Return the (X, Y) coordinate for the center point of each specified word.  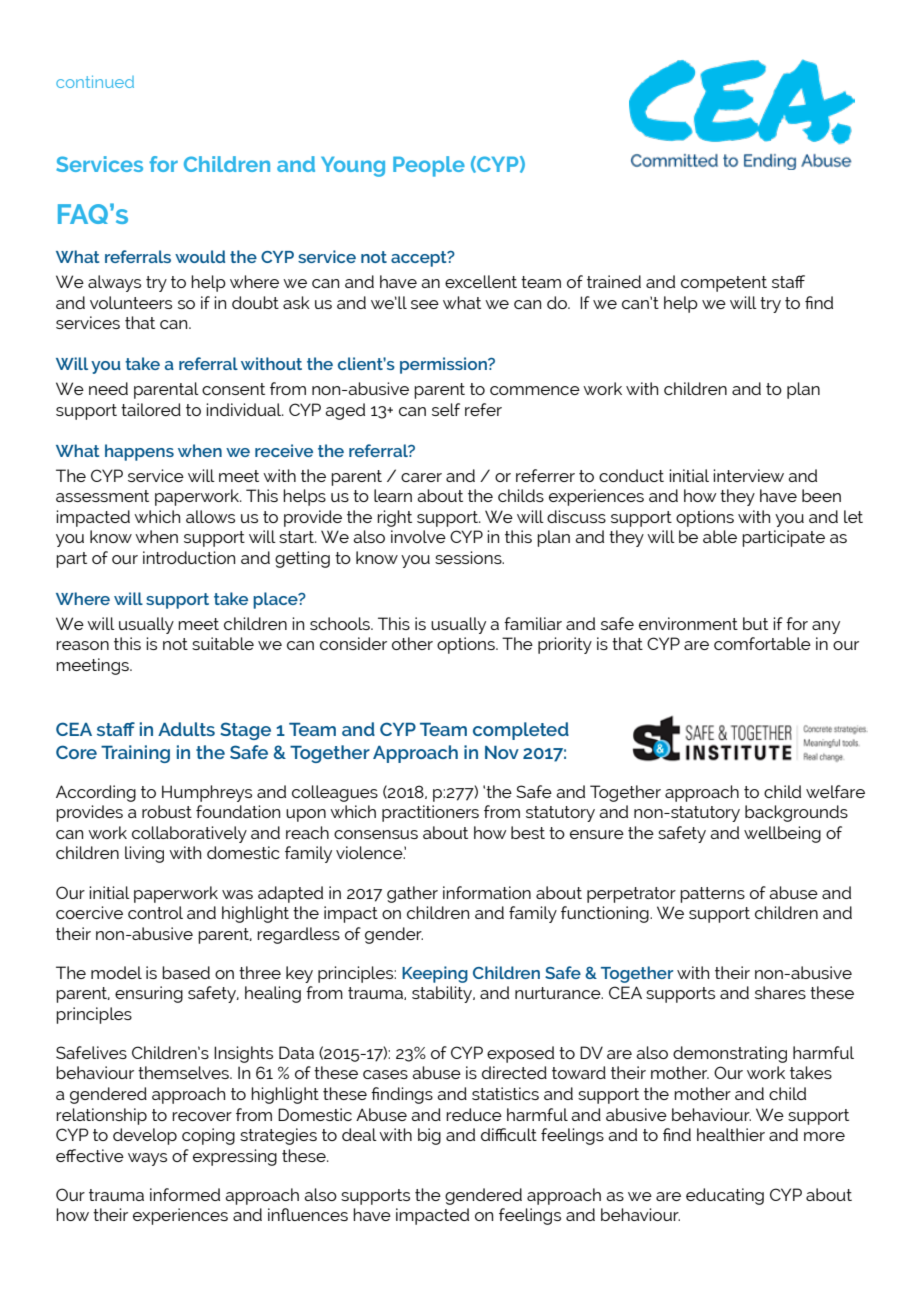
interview (748, 475)
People (429, 166)
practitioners (430, 813)
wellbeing (782, 834)
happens (139, 452)
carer (421, 477)
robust (167, 811)
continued (95, 81)
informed (185, 1194)
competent (724, 284)
